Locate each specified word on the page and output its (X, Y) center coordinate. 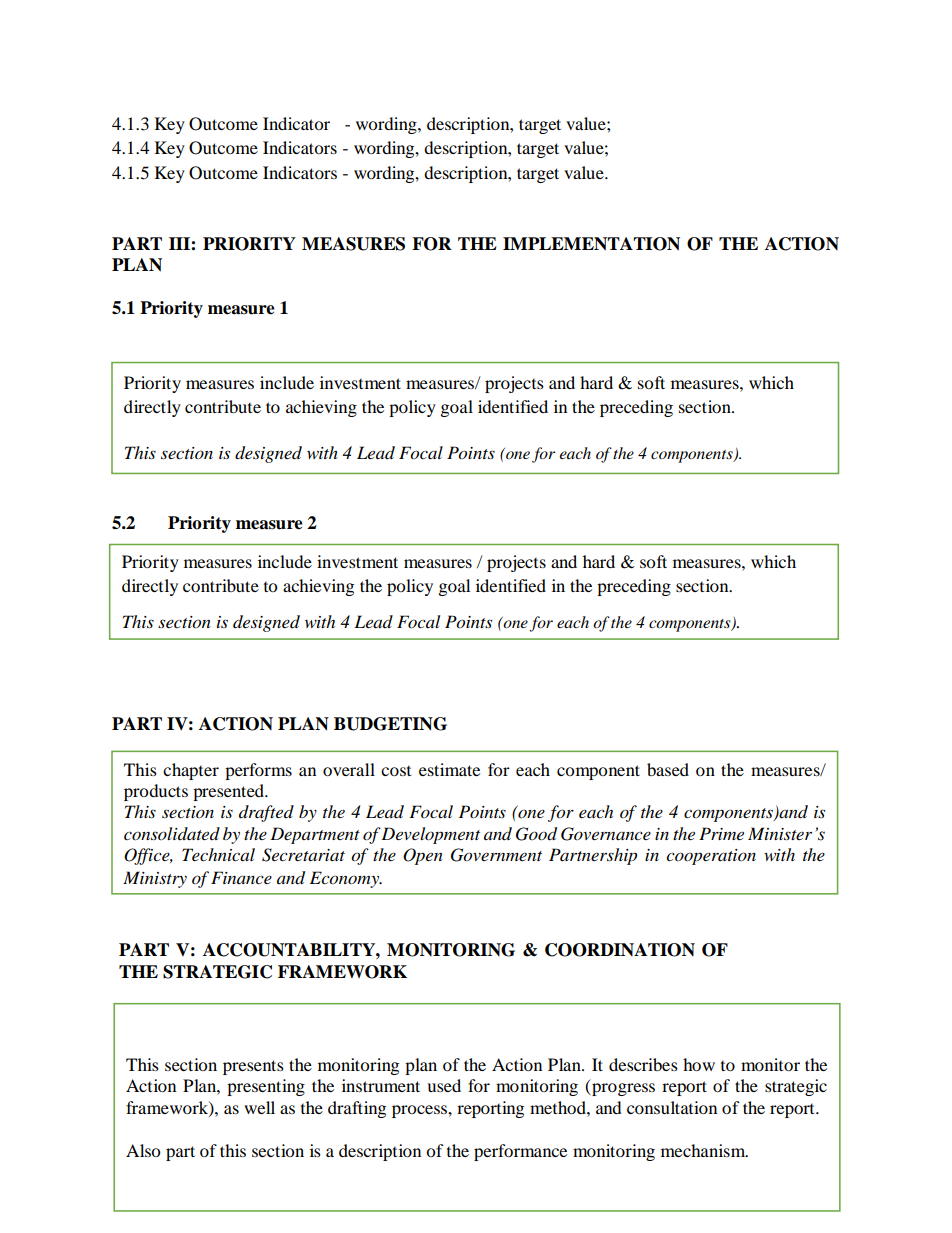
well (259, 1107)
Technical (218, 854)
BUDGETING (390, 724)
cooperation (711, 857)
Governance (606, 834)
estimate (449, 769)
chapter (191, 771)
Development (430, 835)
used (444, 1085)
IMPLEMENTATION (591, 244)
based (668, 769)
